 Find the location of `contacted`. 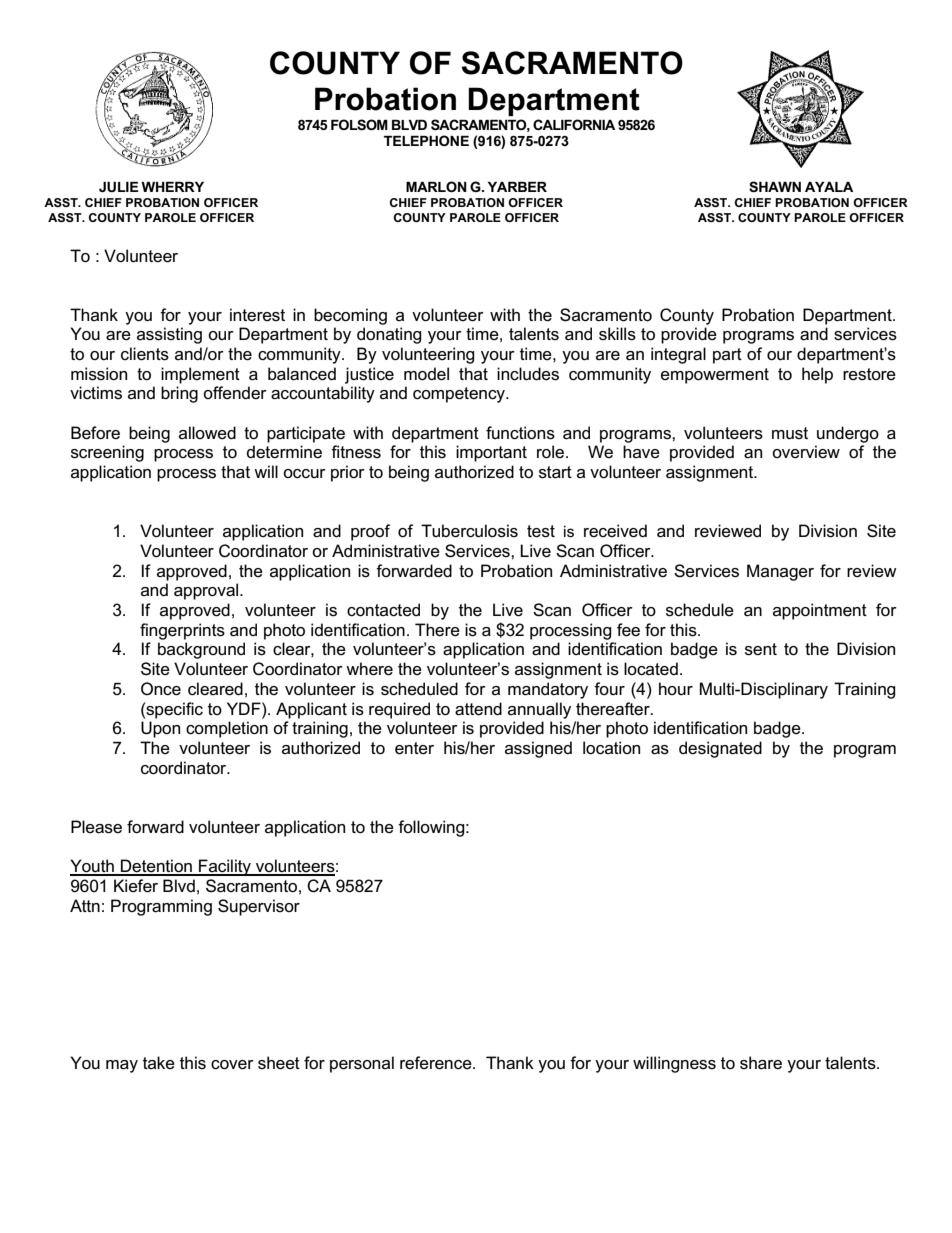

contacted is located at coordinates (383, 610).
